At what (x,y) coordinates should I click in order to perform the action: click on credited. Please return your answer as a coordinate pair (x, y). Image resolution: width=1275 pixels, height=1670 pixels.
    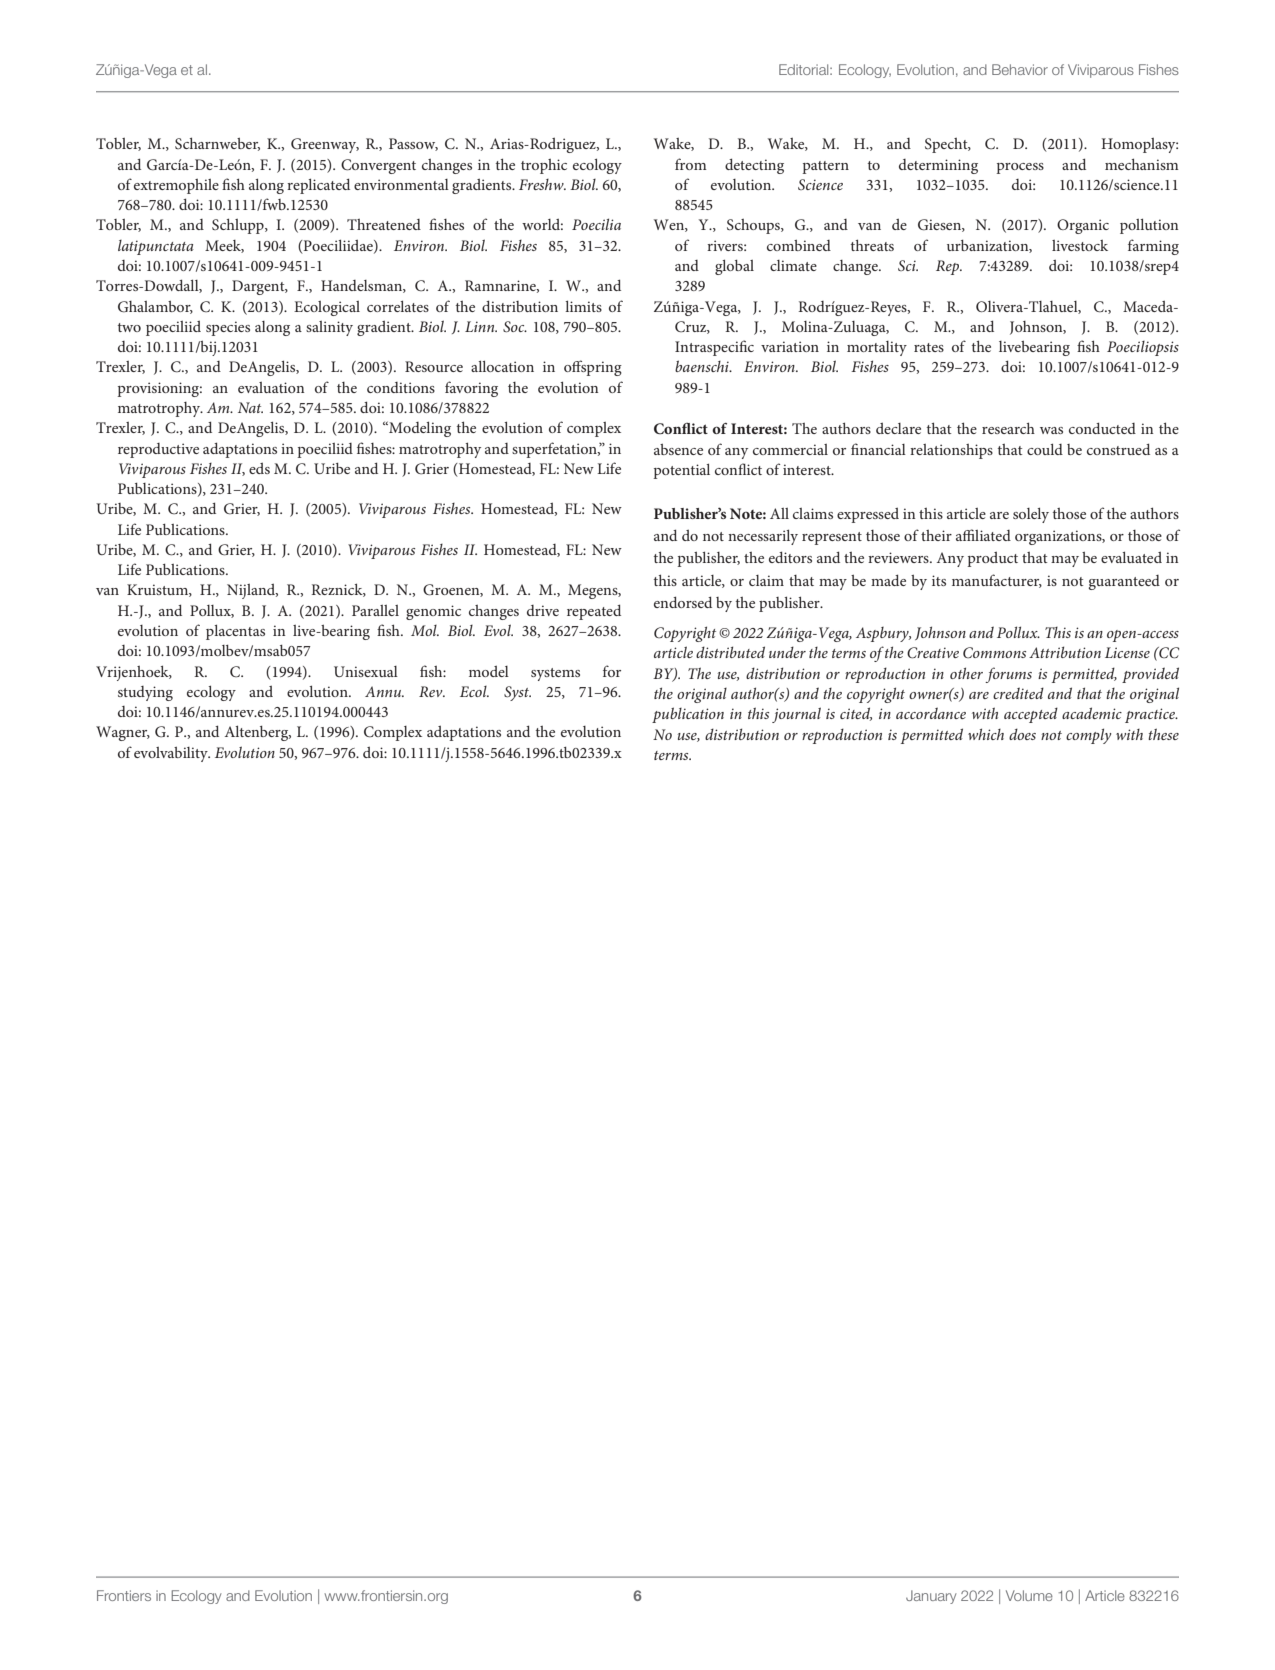
    Looking at the image, I should click on (1018, 693).
